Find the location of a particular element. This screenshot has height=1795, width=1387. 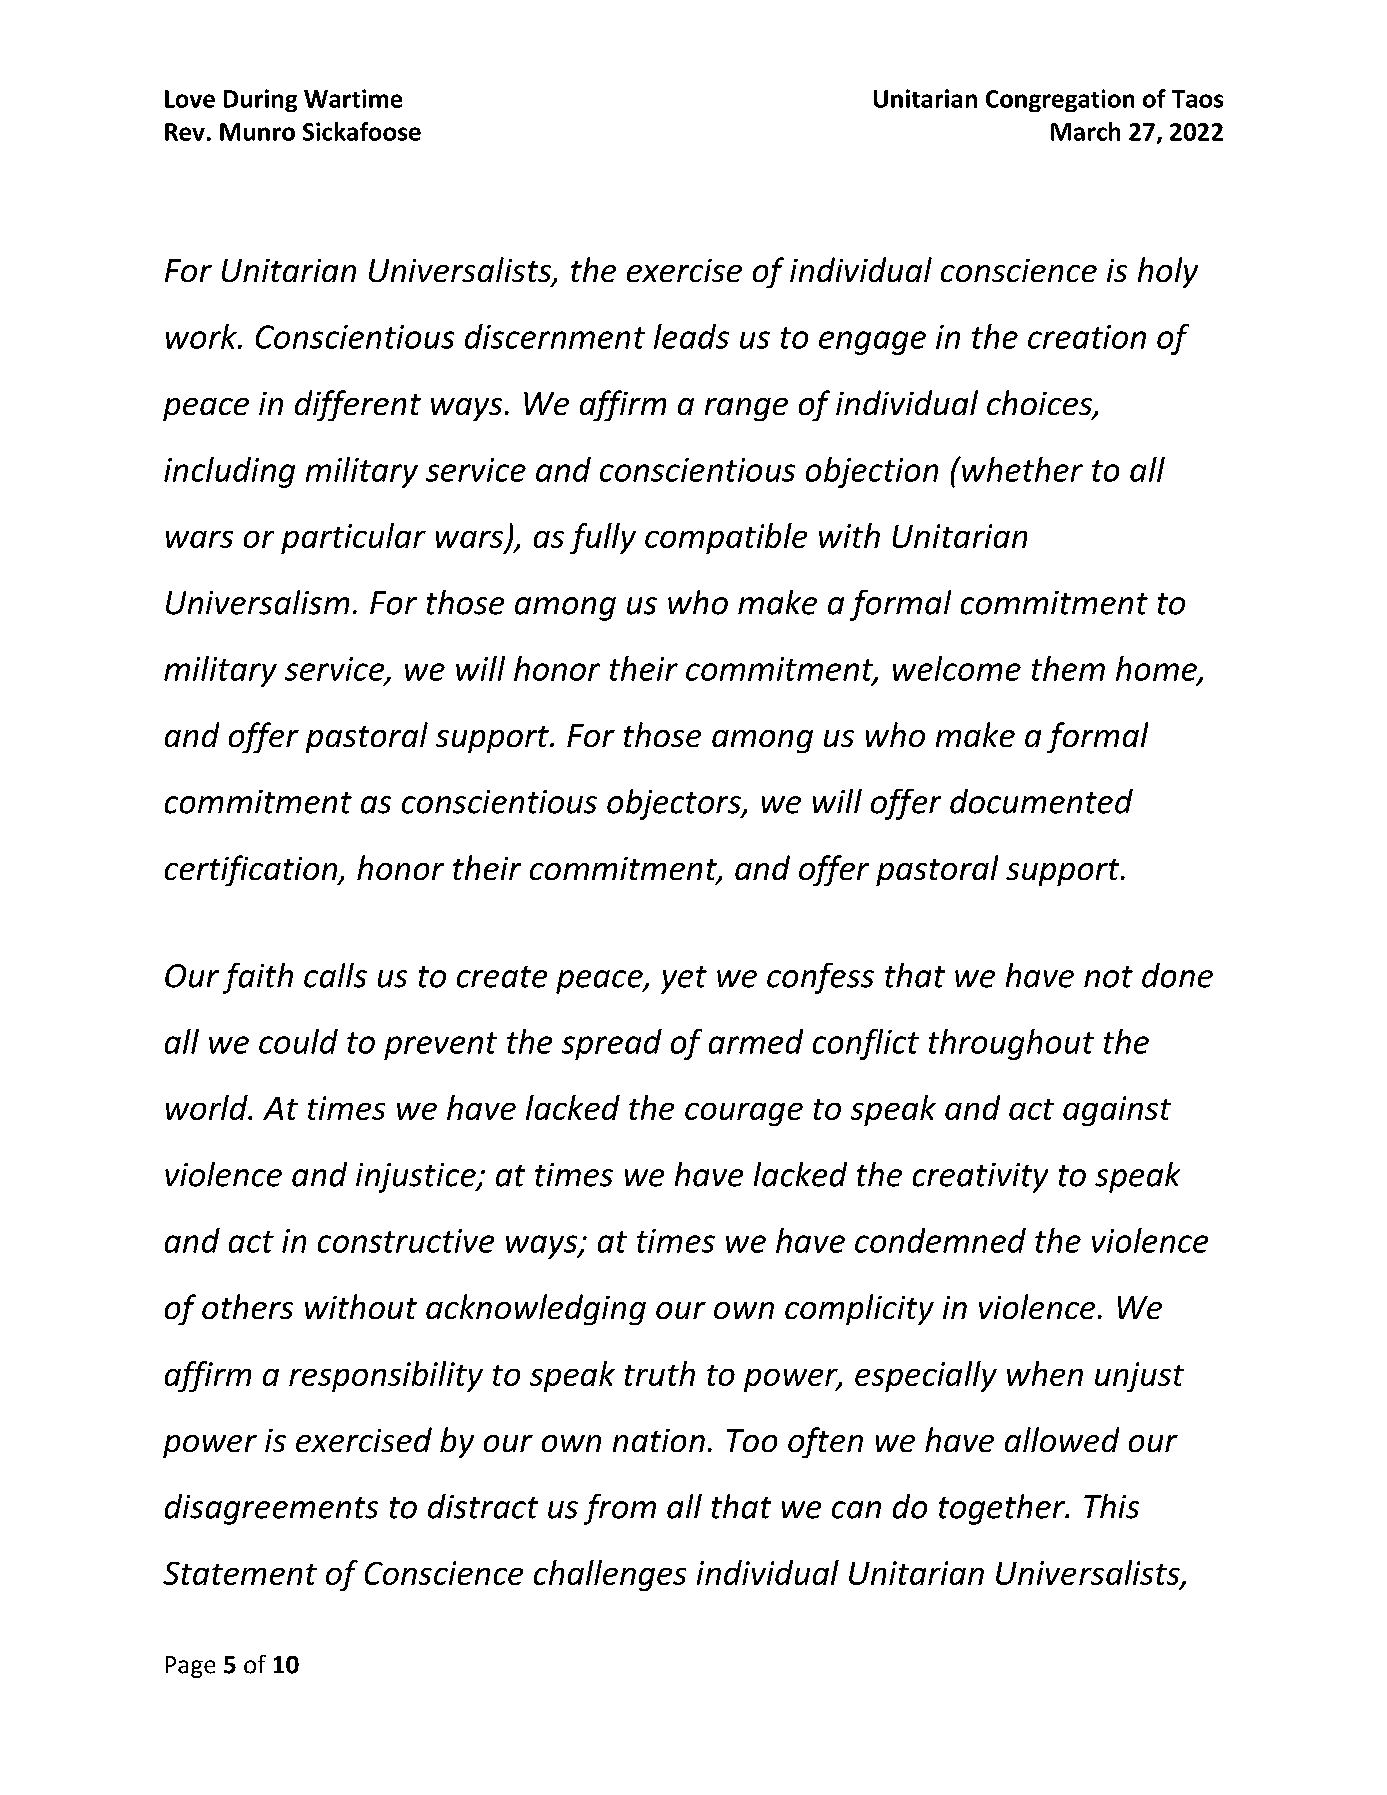

certification is located at coordinates (252, 870).
